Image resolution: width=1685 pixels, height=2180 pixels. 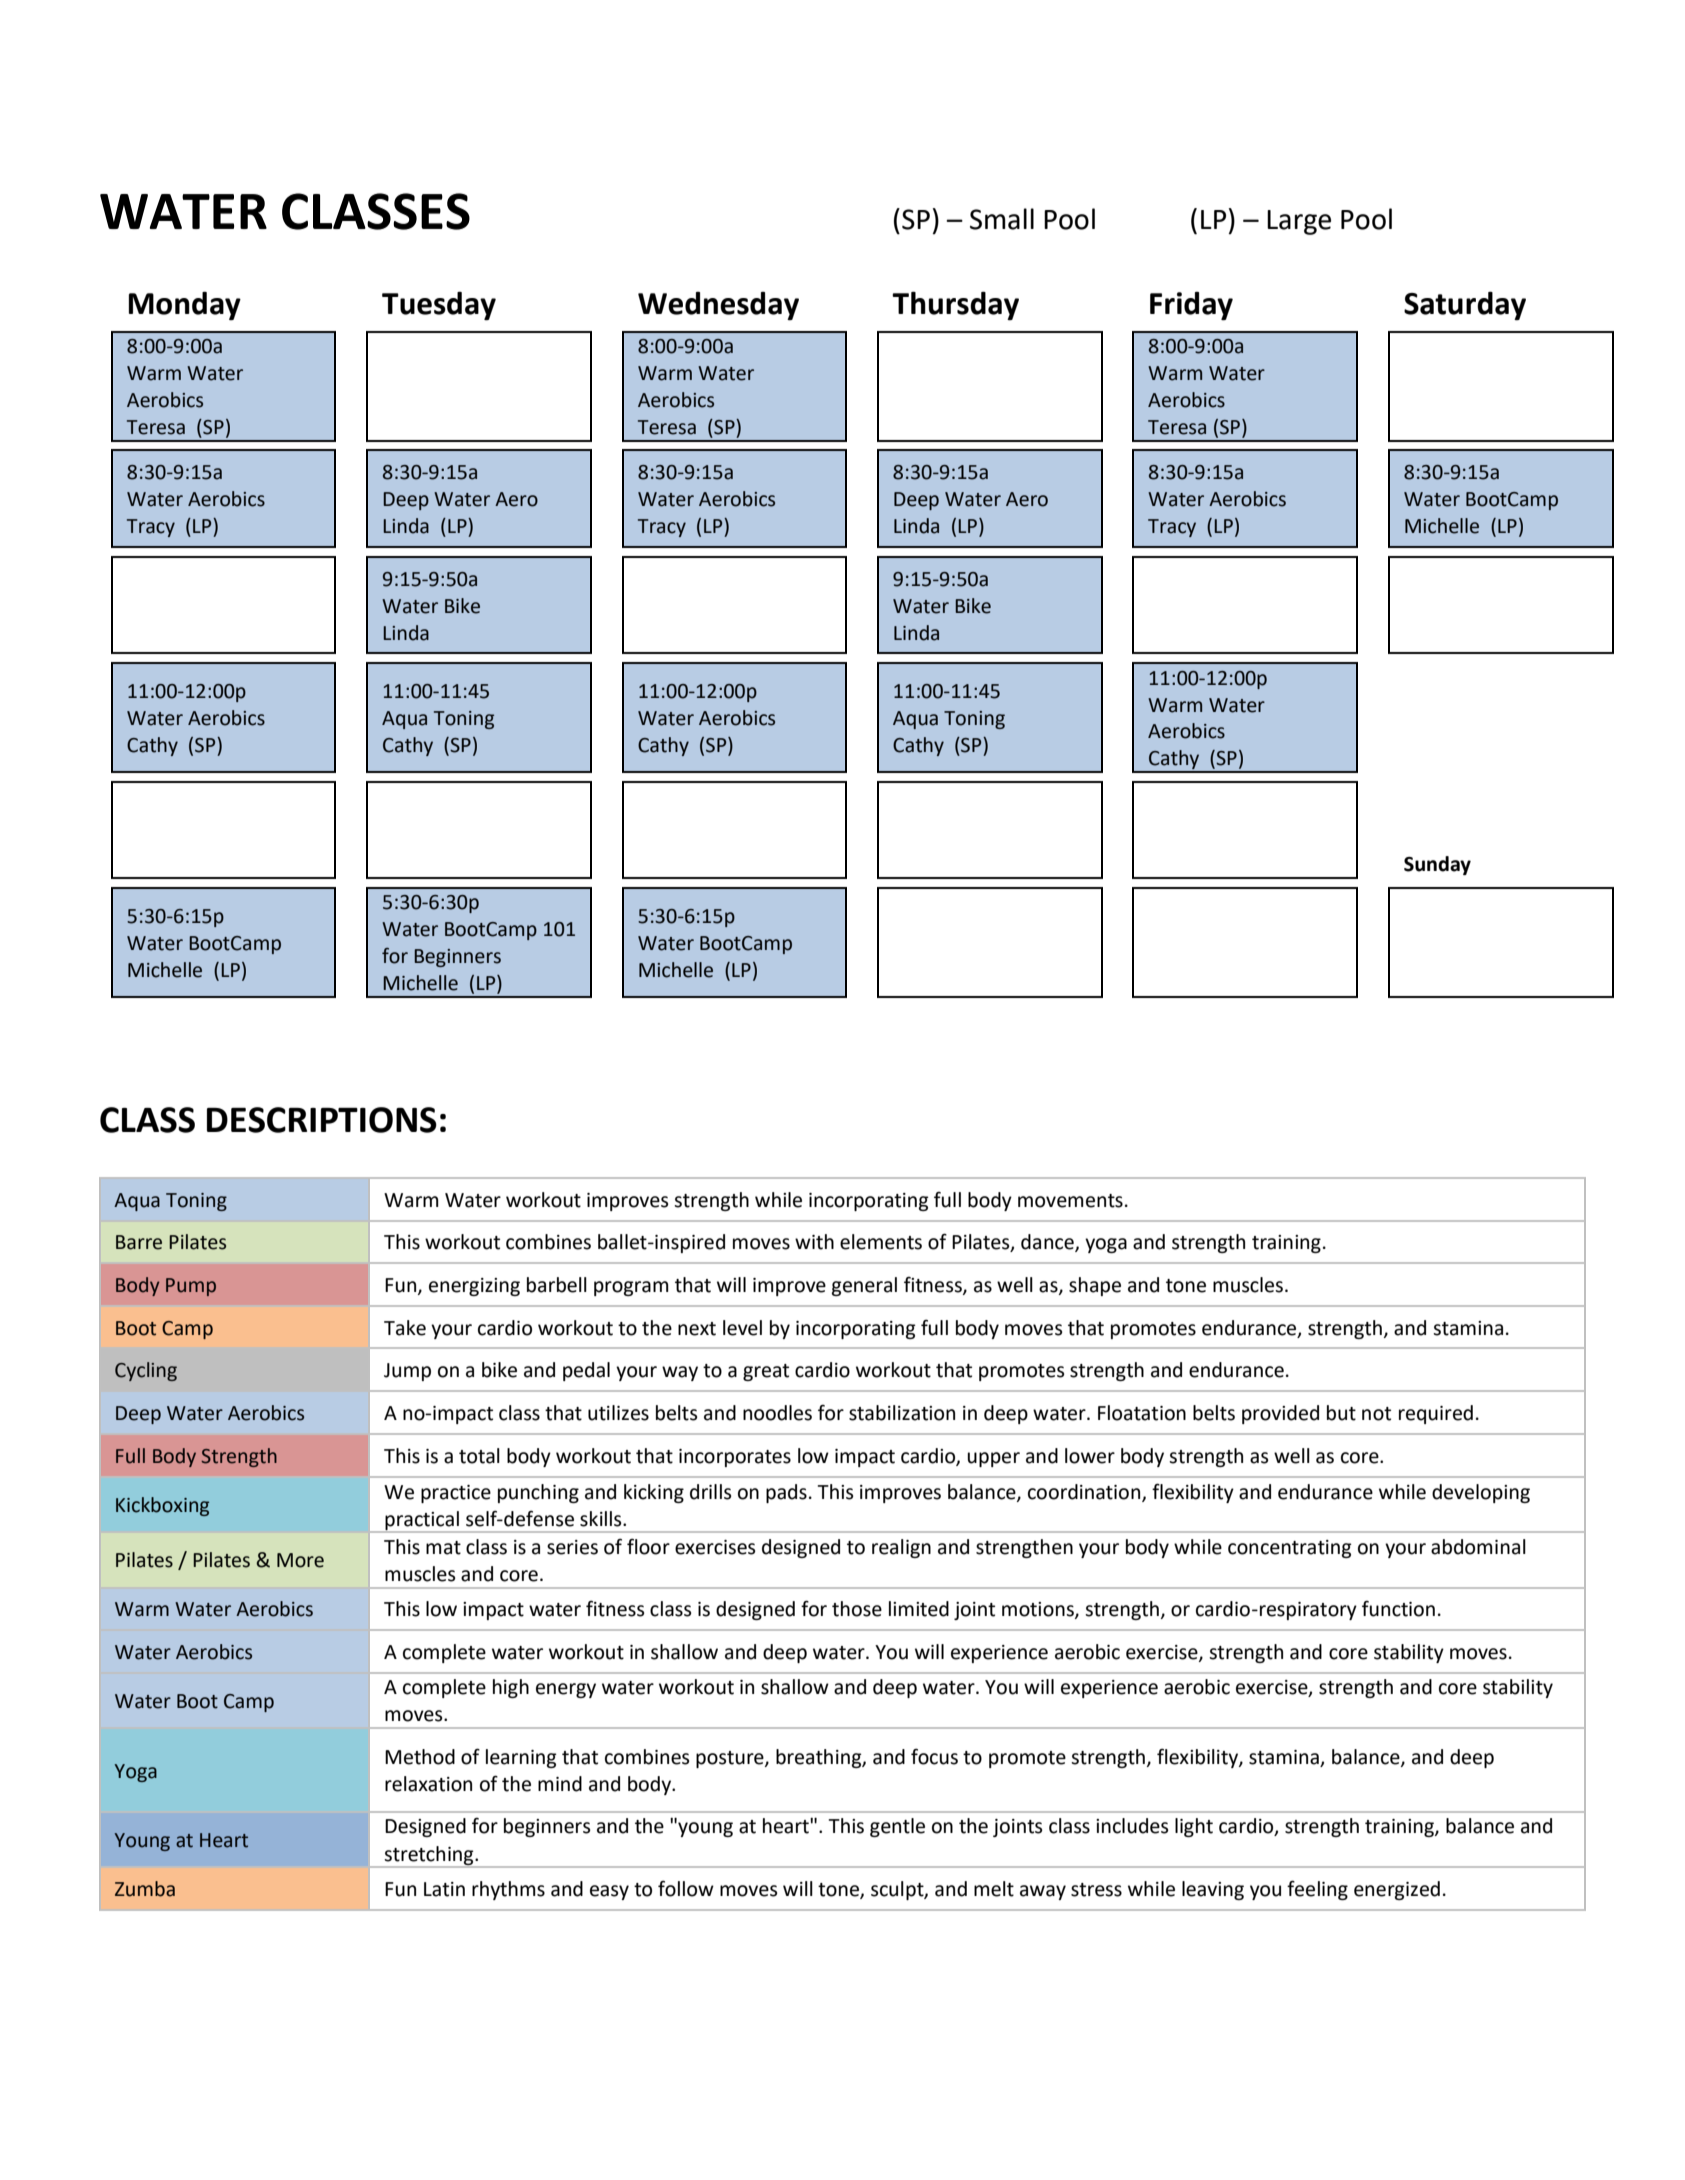 What do you see at coordinates (439, 306) in the page?
I see `Tuesday` at bounding box center [439, 306].
